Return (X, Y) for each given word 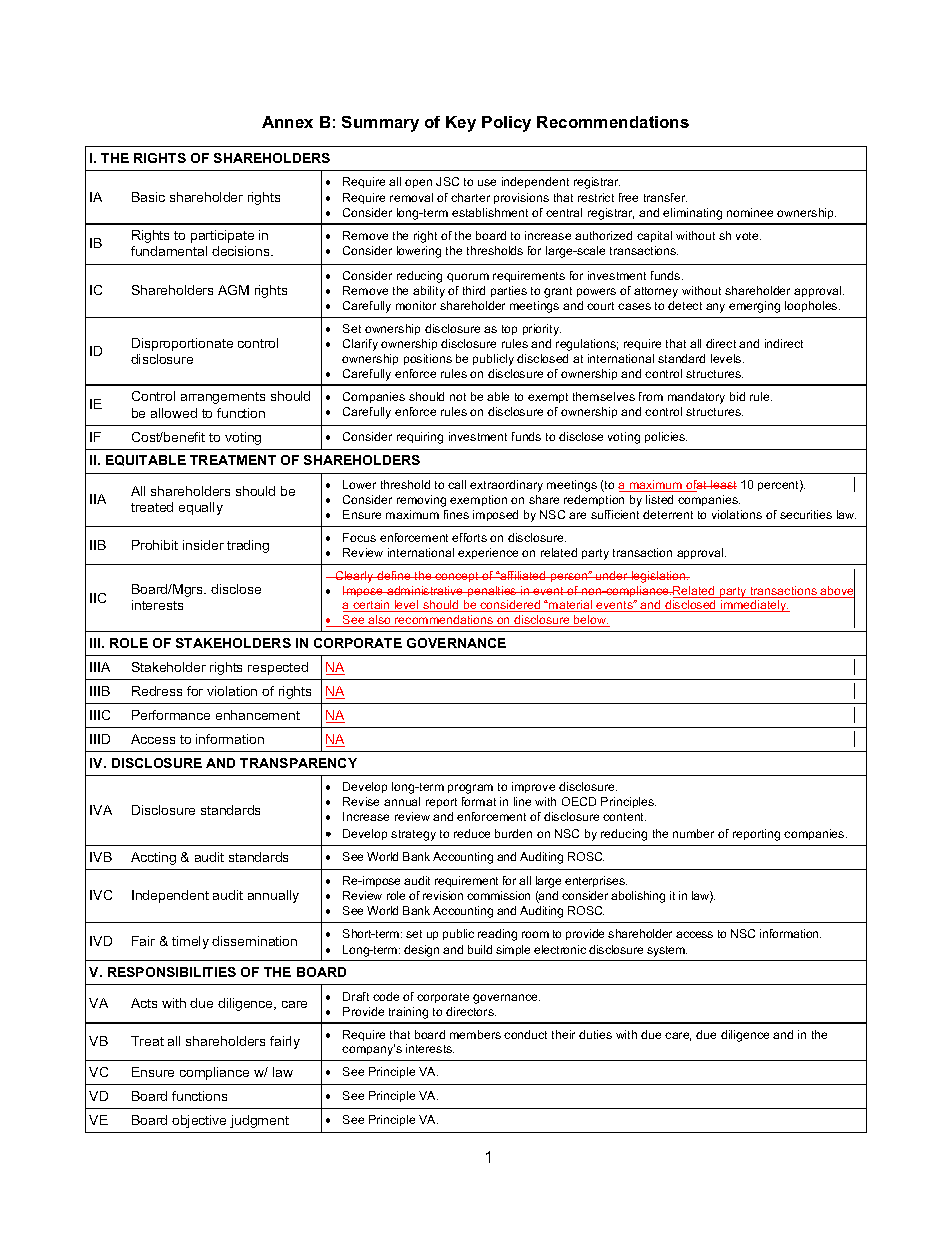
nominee (750, 212)
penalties (492, 591)
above (837, 591)
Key (461, 124)
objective (199, 1121)
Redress (157, 691)
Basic (148, 197)
